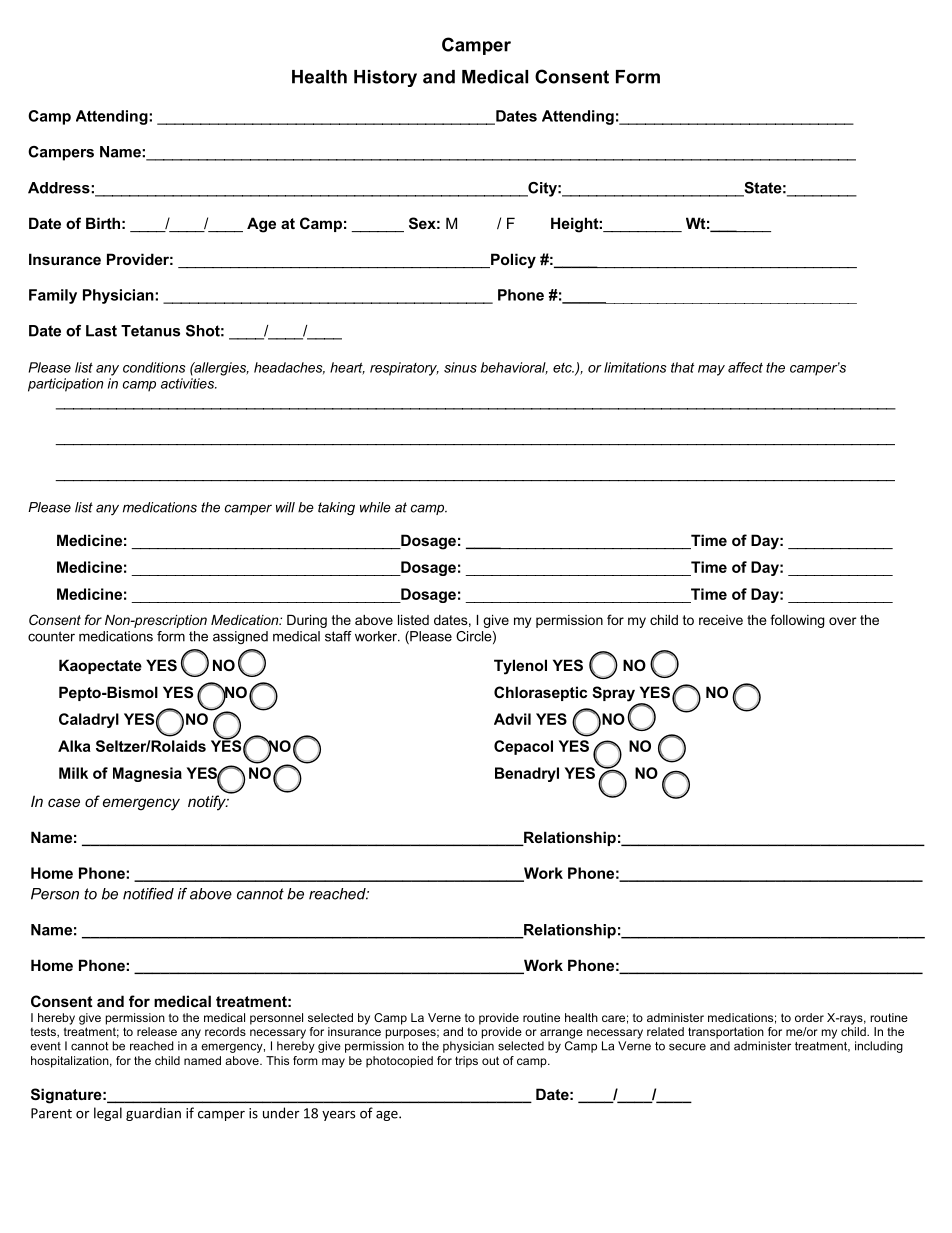 The image size is (952, 1233). I want to click on Benadryl, so click(527, 774).
